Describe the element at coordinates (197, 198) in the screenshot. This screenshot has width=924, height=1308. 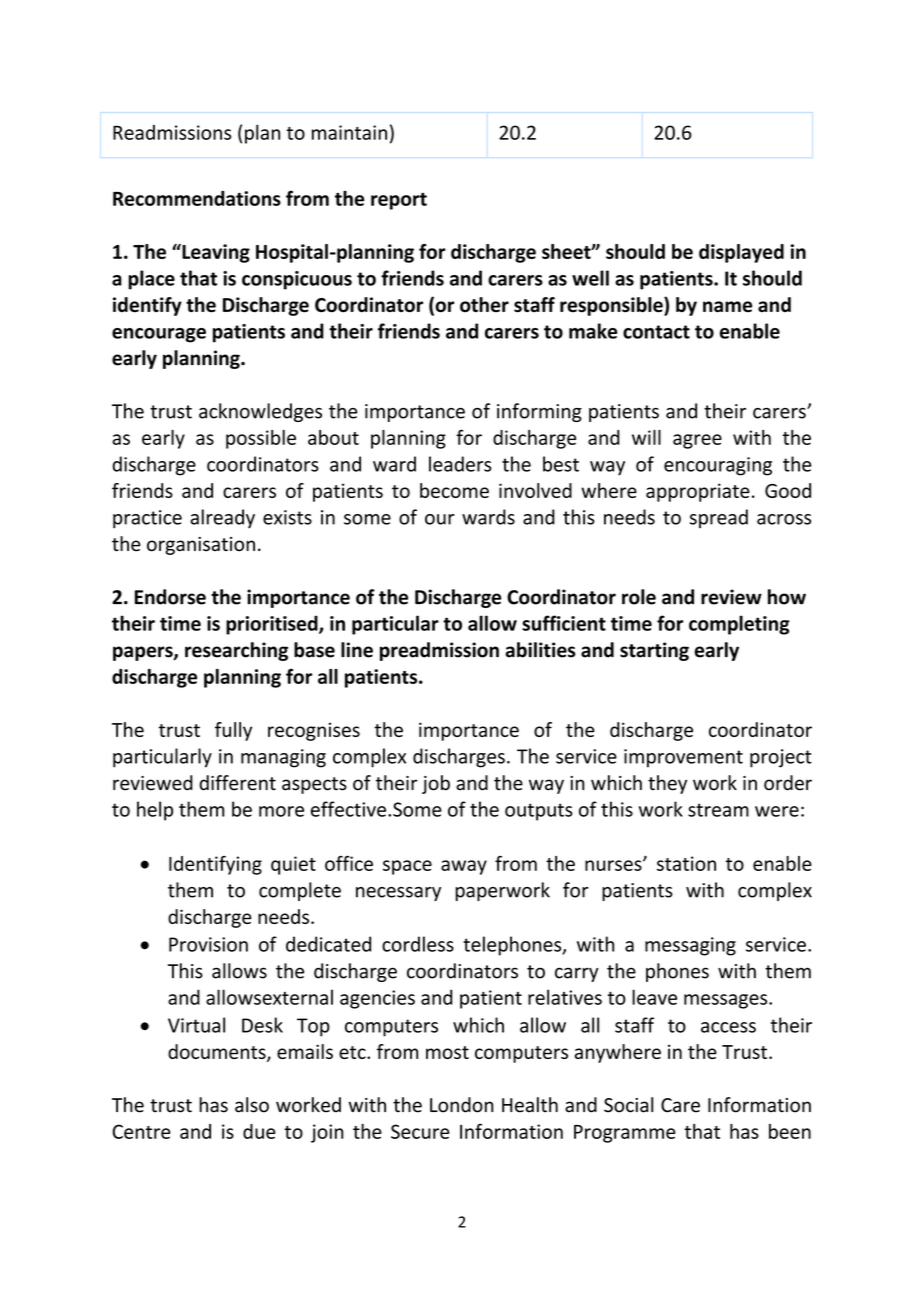
I see `Recommendations` at that location.
